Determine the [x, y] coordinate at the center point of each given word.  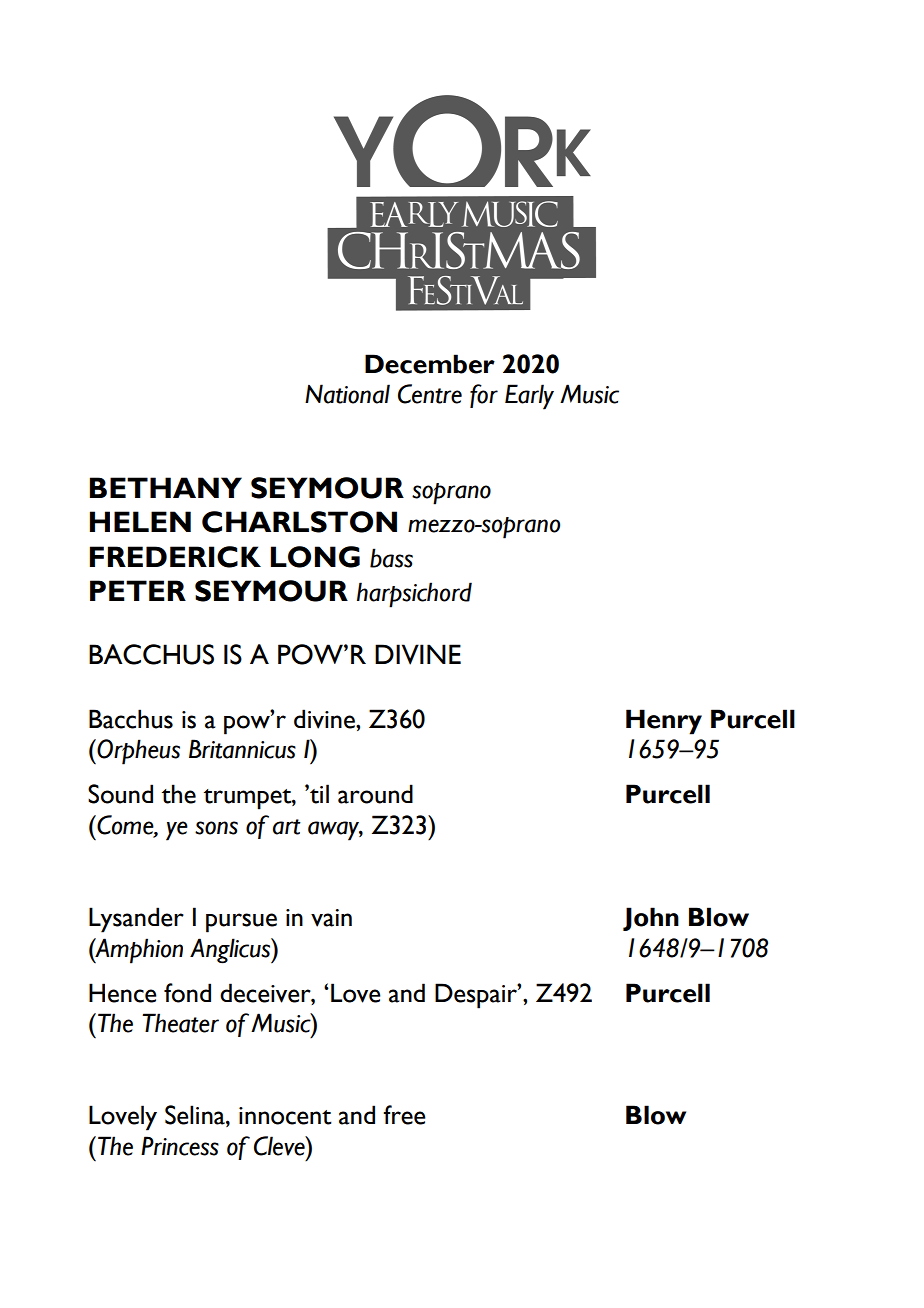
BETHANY [165, 487]
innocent [285, 1116]
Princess [180, 1146]
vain [331, 918]
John [651, 919]
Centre [430, 394]
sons [216, 828]
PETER [138, 590]
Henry [664, 722]
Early [529, 397]
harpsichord [414, 595]
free [404, 1115]
